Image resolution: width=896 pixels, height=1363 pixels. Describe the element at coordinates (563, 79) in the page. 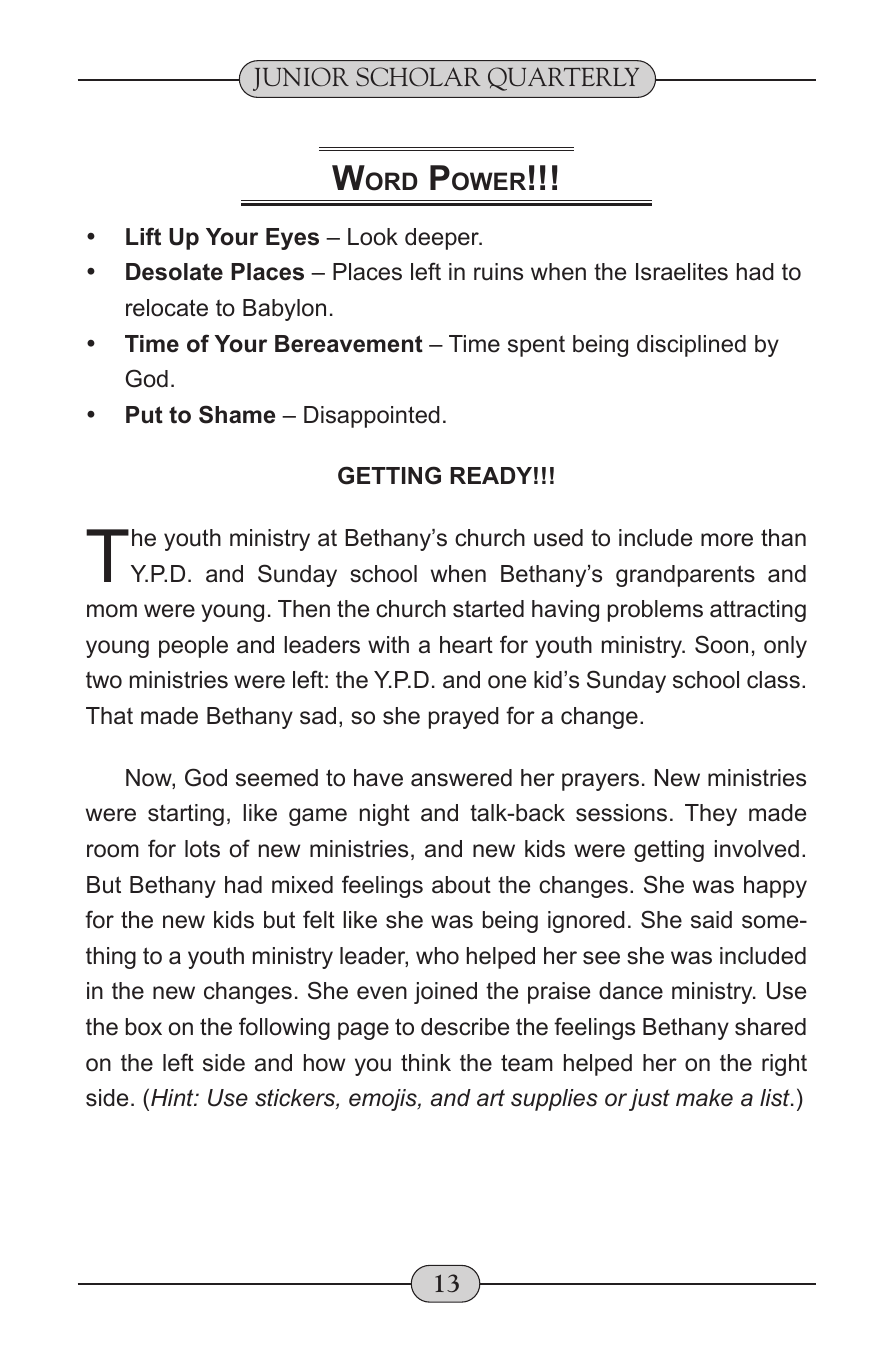

I see `QUARTERLY` at that location.
